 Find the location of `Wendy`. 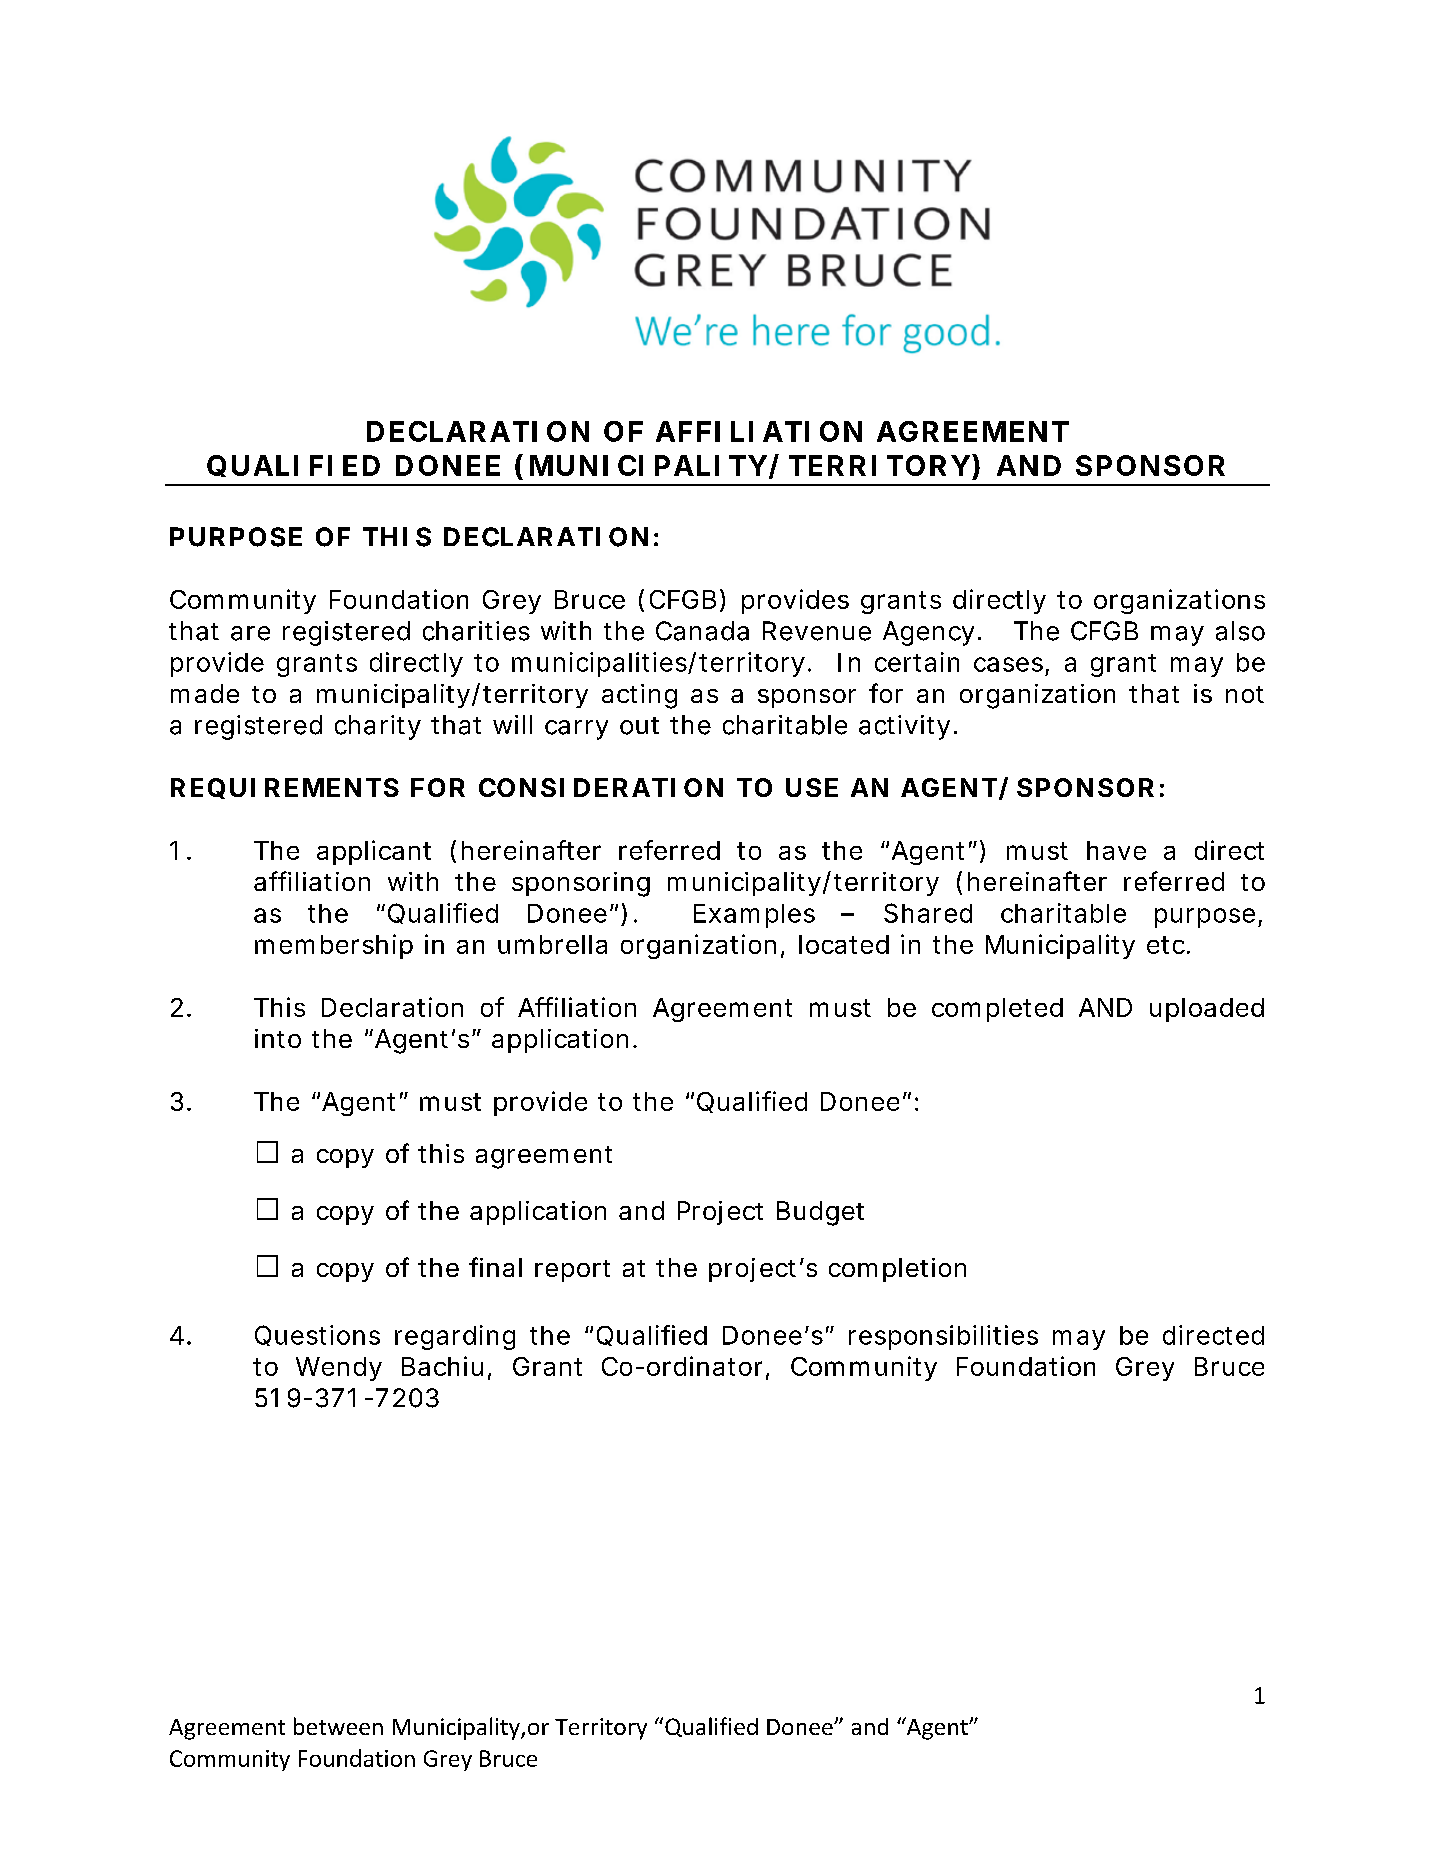

Wendy is located at coordinates (339, 1369).
